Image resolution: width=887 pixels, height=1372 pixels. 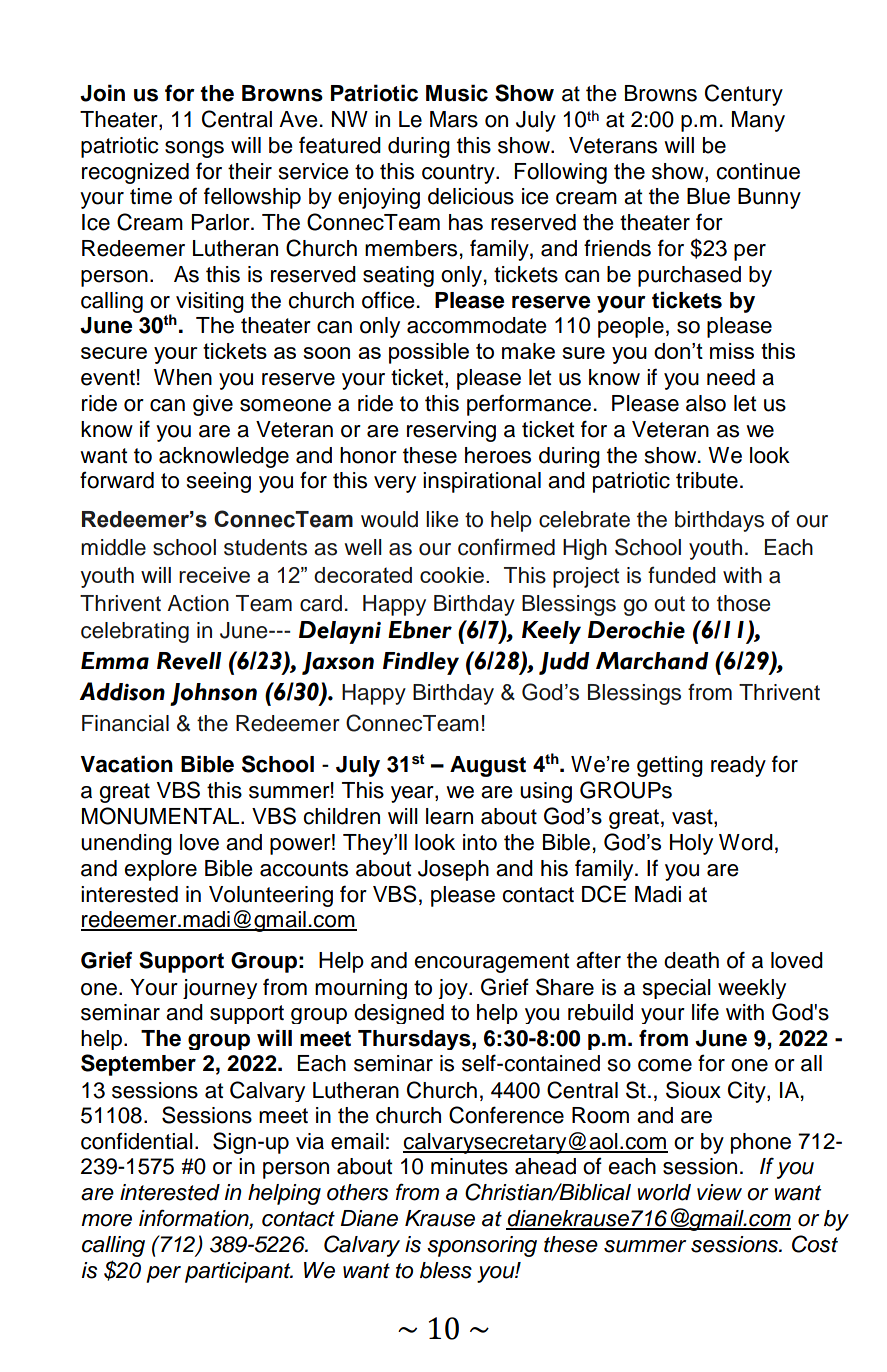 I want to click on those, so click(x=743, y=603).
